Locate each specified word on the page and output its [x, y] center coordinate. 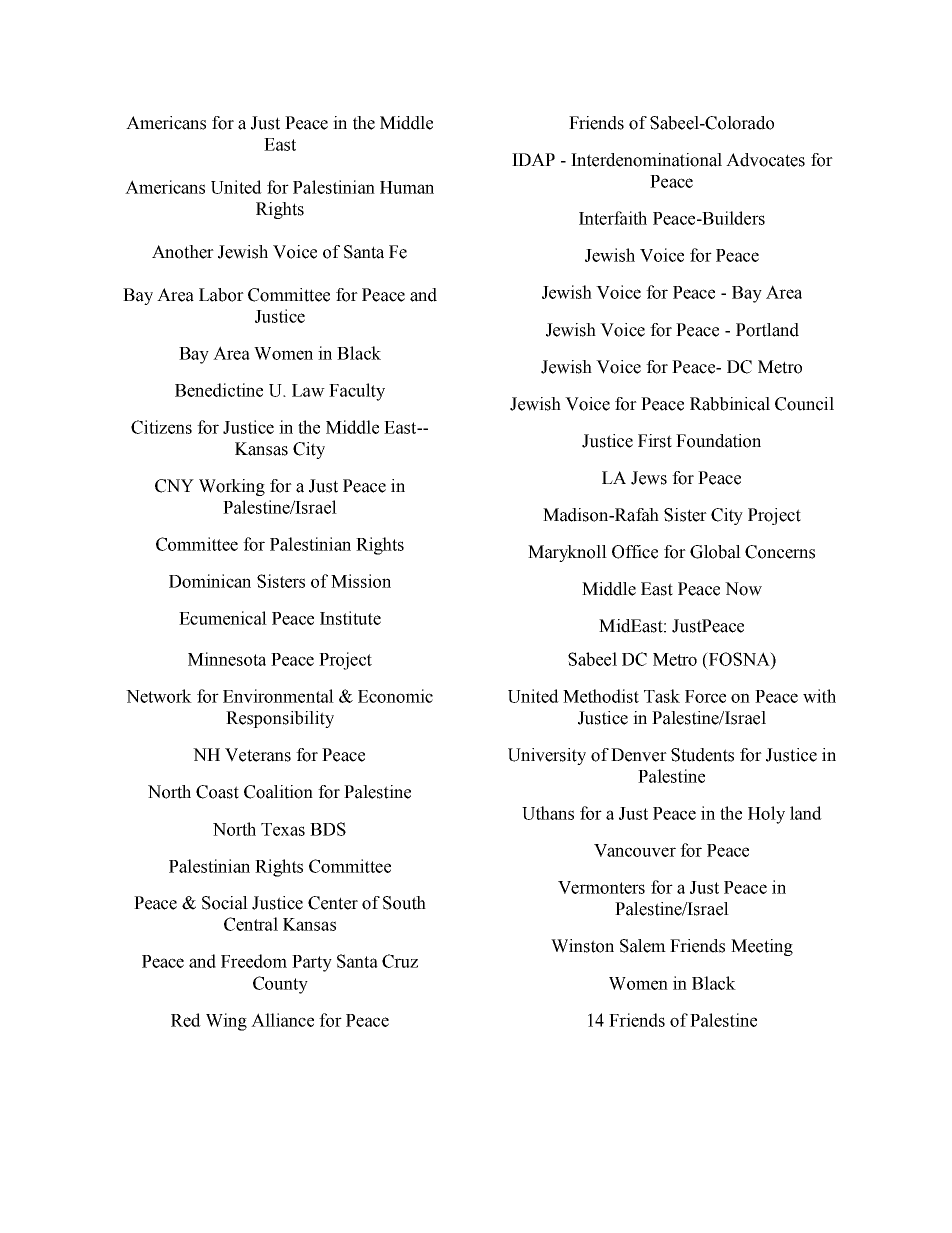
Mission [361, 581]
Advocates [765, 160]
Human [407, 187]
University [547, 756]
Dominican [210, 581]
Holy [766, 815]
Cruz [400, 961]
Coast [217, 792]
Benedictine [219, 390]
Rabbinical [730, 404]
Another [183, 252]
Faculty [357, 392]
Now [743, 589]
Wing [226, 1022]
